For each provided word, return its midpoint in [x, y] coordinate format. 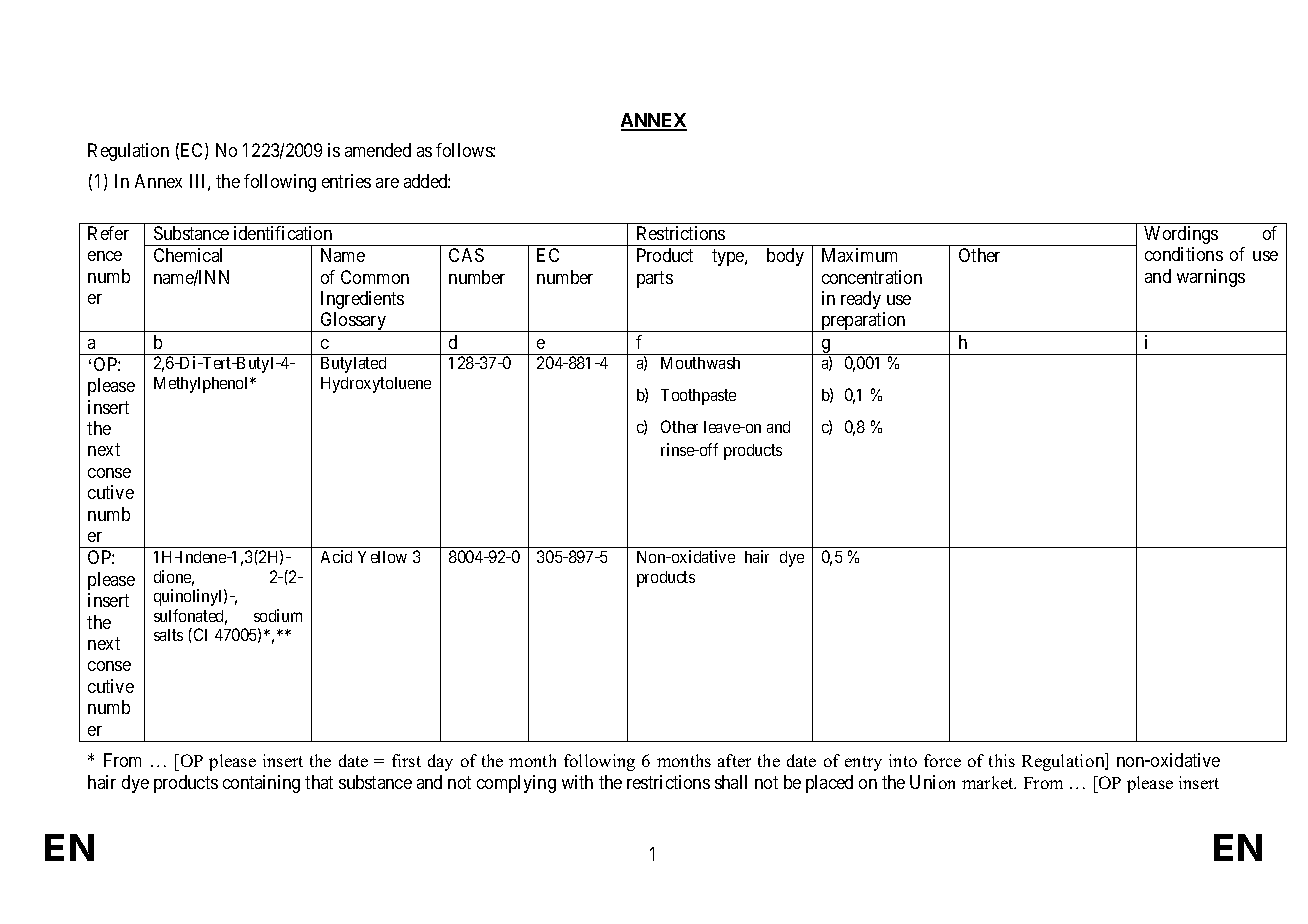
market [989, 782]
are [387, 183]
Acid [336, 556]
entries [346, 181]
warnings [1211, 278]
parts [655, 279]
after [734, 760]
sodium [278, 615]
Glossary [353, 322]
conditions [1184, 254]
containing [261, 784]
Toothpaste [698, 397]
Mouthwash [700, 363]
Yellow [382, 557]
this [1002, 760]
